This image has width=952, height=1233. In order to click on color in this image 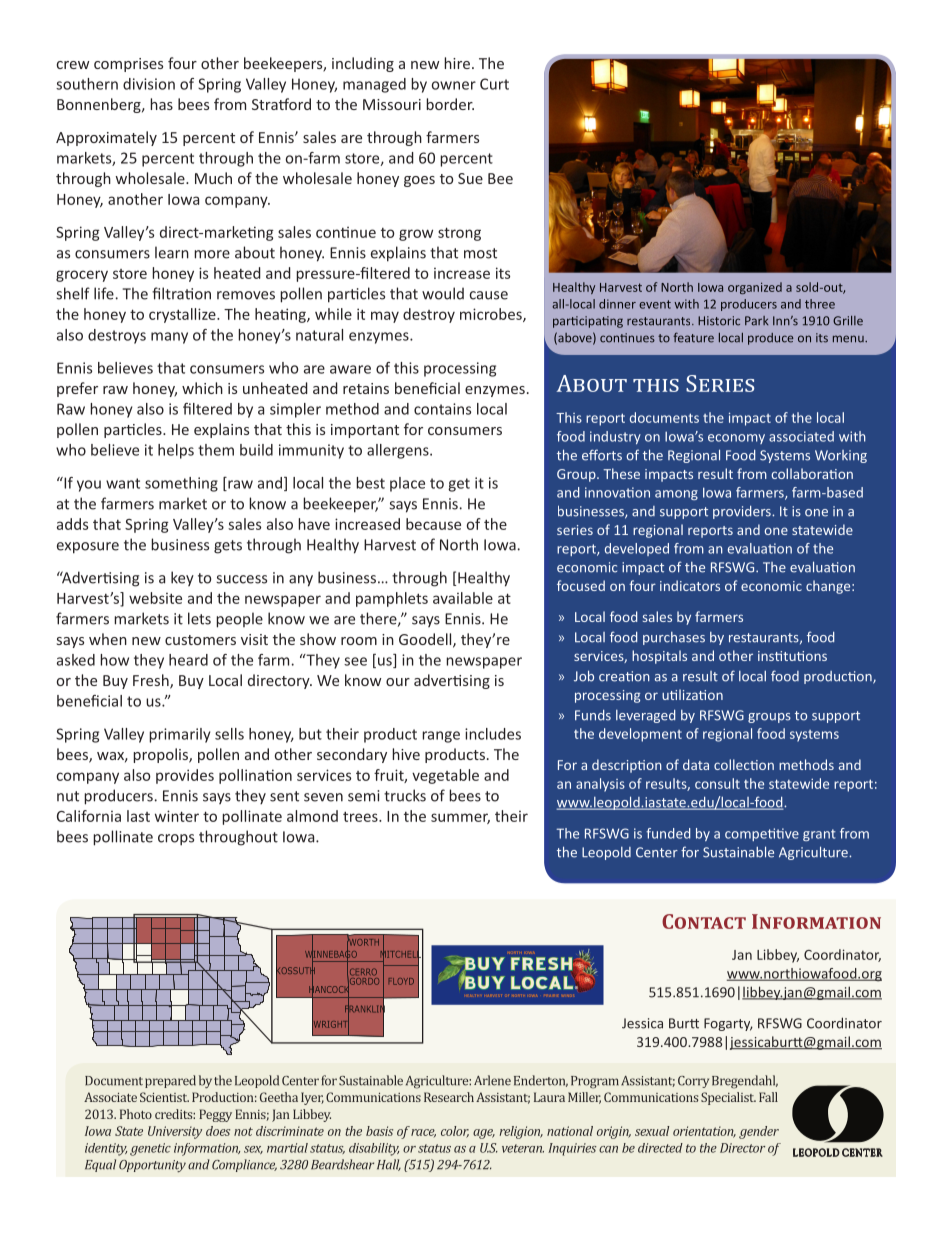, I will do `click(455, 1132)`.
